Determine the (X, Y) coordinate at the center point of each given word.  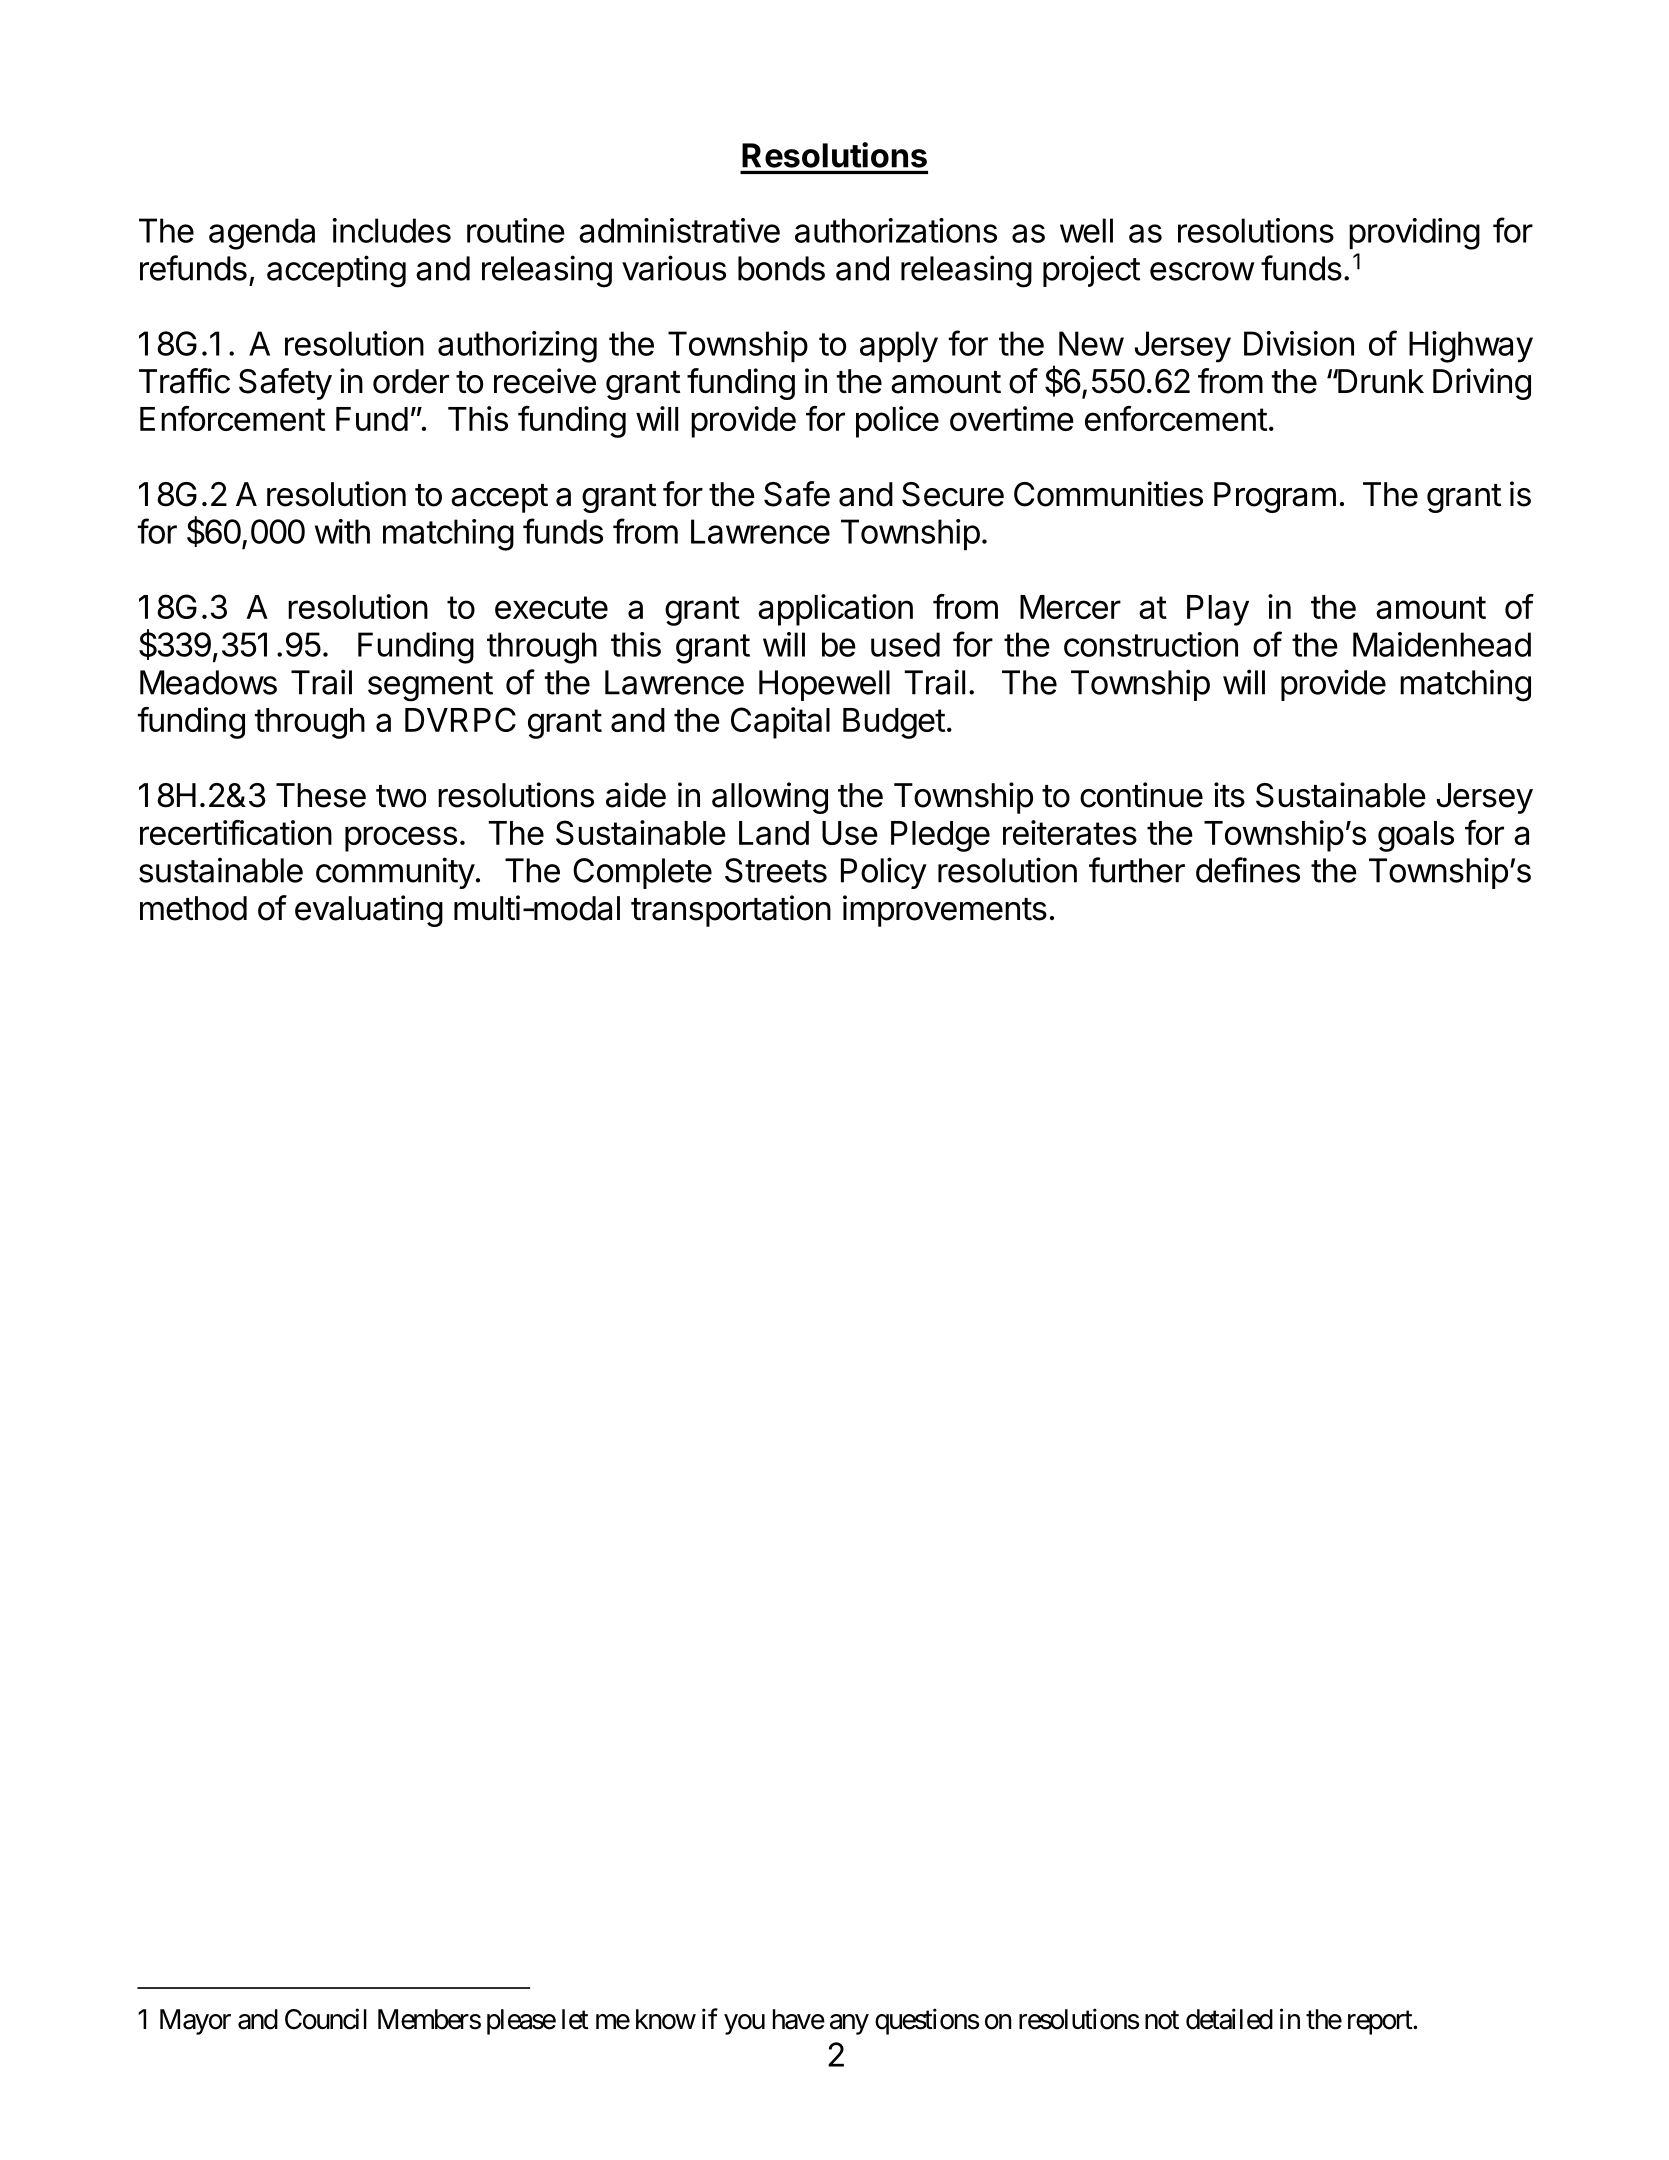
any (849, 2024)
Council (326, 2019)
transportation (731, 911)
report (1381, 2023)
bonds (781, 268)
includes (391, 230)
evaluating (369, 911)
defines (1248, 870)
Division (1299, 343)
